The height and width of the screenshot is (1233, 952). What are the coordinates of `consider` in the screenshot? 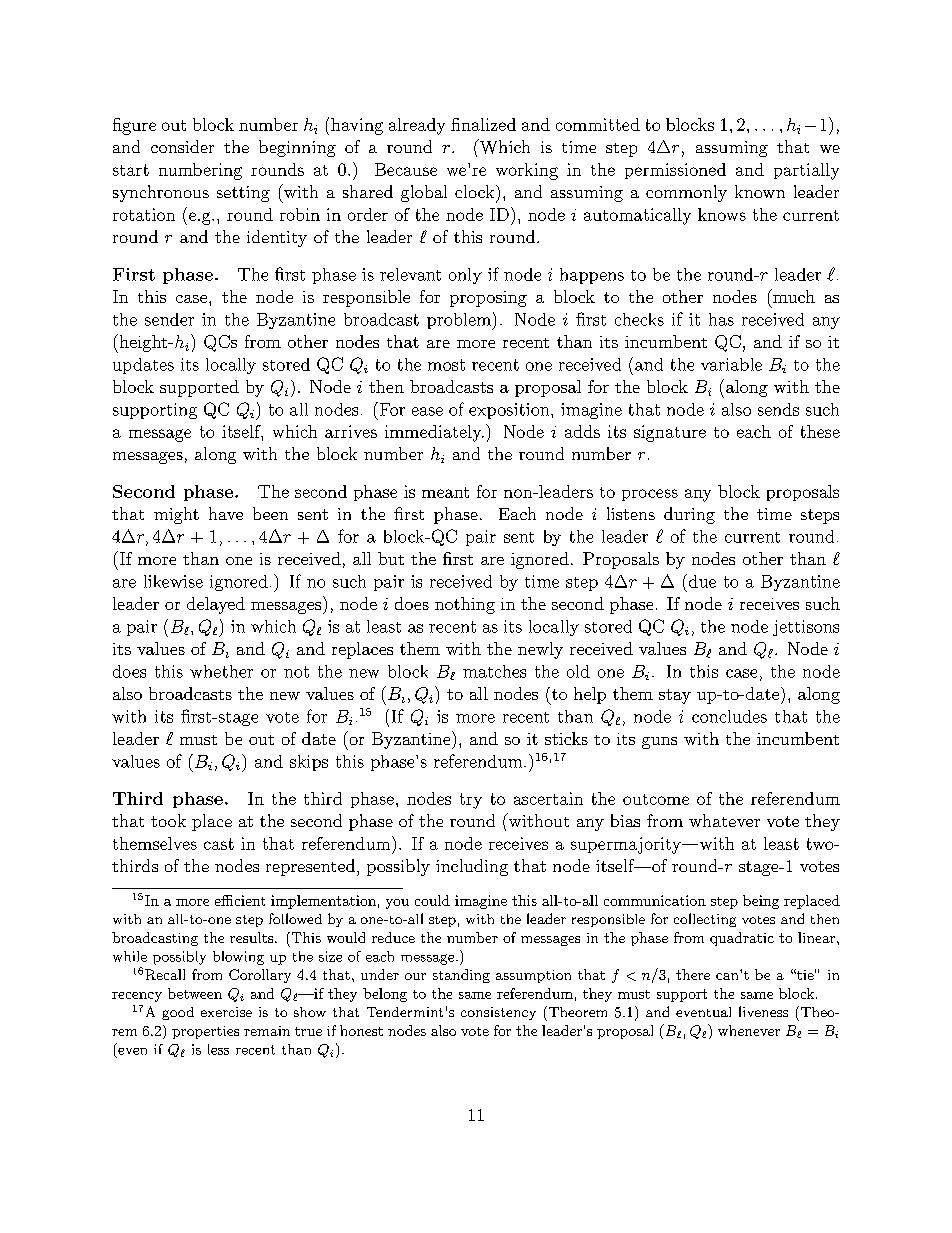 It's located at (182, 146).
